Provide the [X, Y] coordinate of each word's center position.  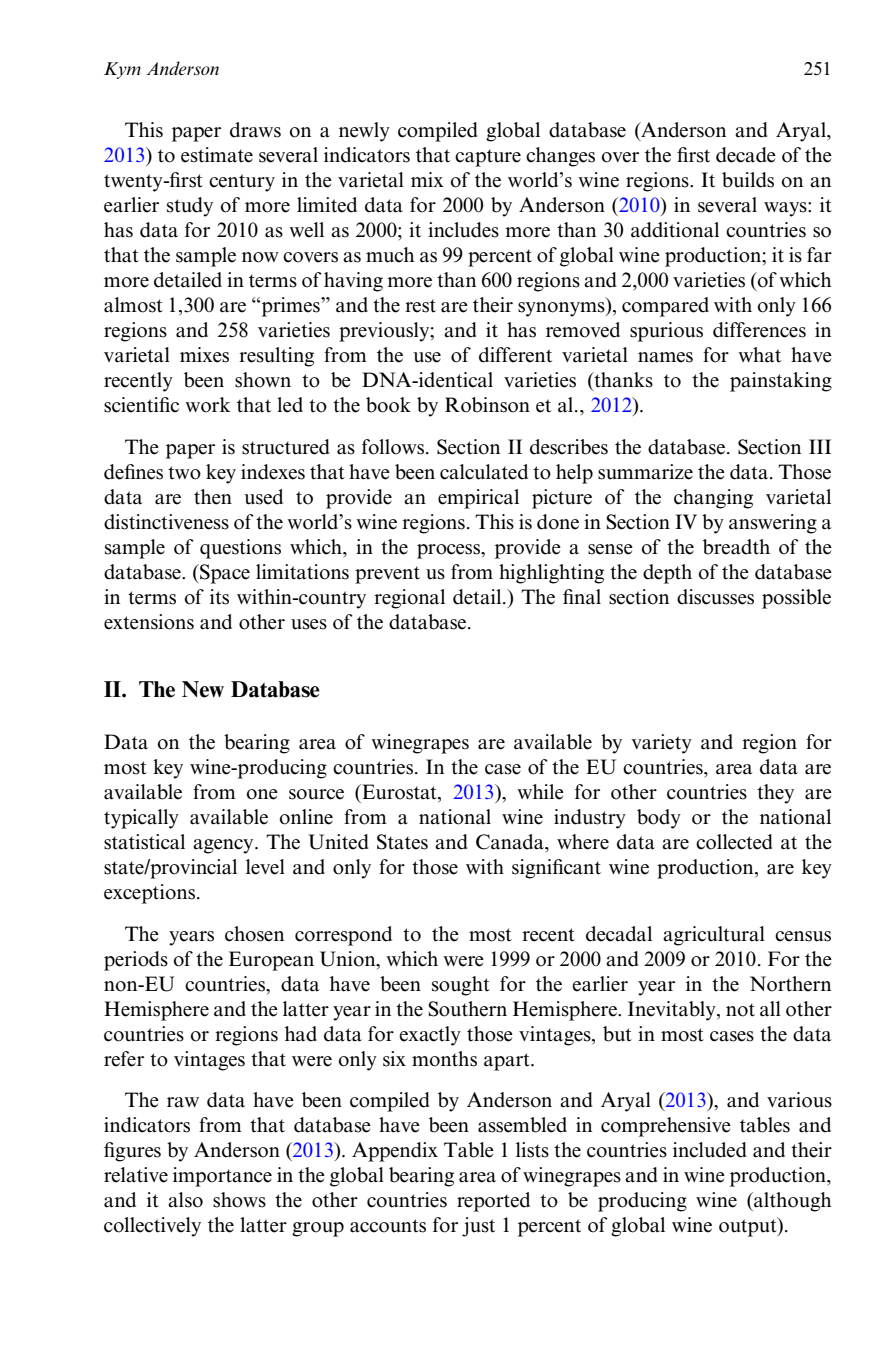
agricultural [714, 936]
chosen [254, 934]
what [759, 355]
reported [493, 1202]
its [219, 597]
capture [488, 158]
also [185, 1200]
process [449, 551]
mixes [204, 355]
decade [746, 155]
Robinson [487, 405]
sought [461, 986]
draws [255, 130]
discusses [715, 597]
